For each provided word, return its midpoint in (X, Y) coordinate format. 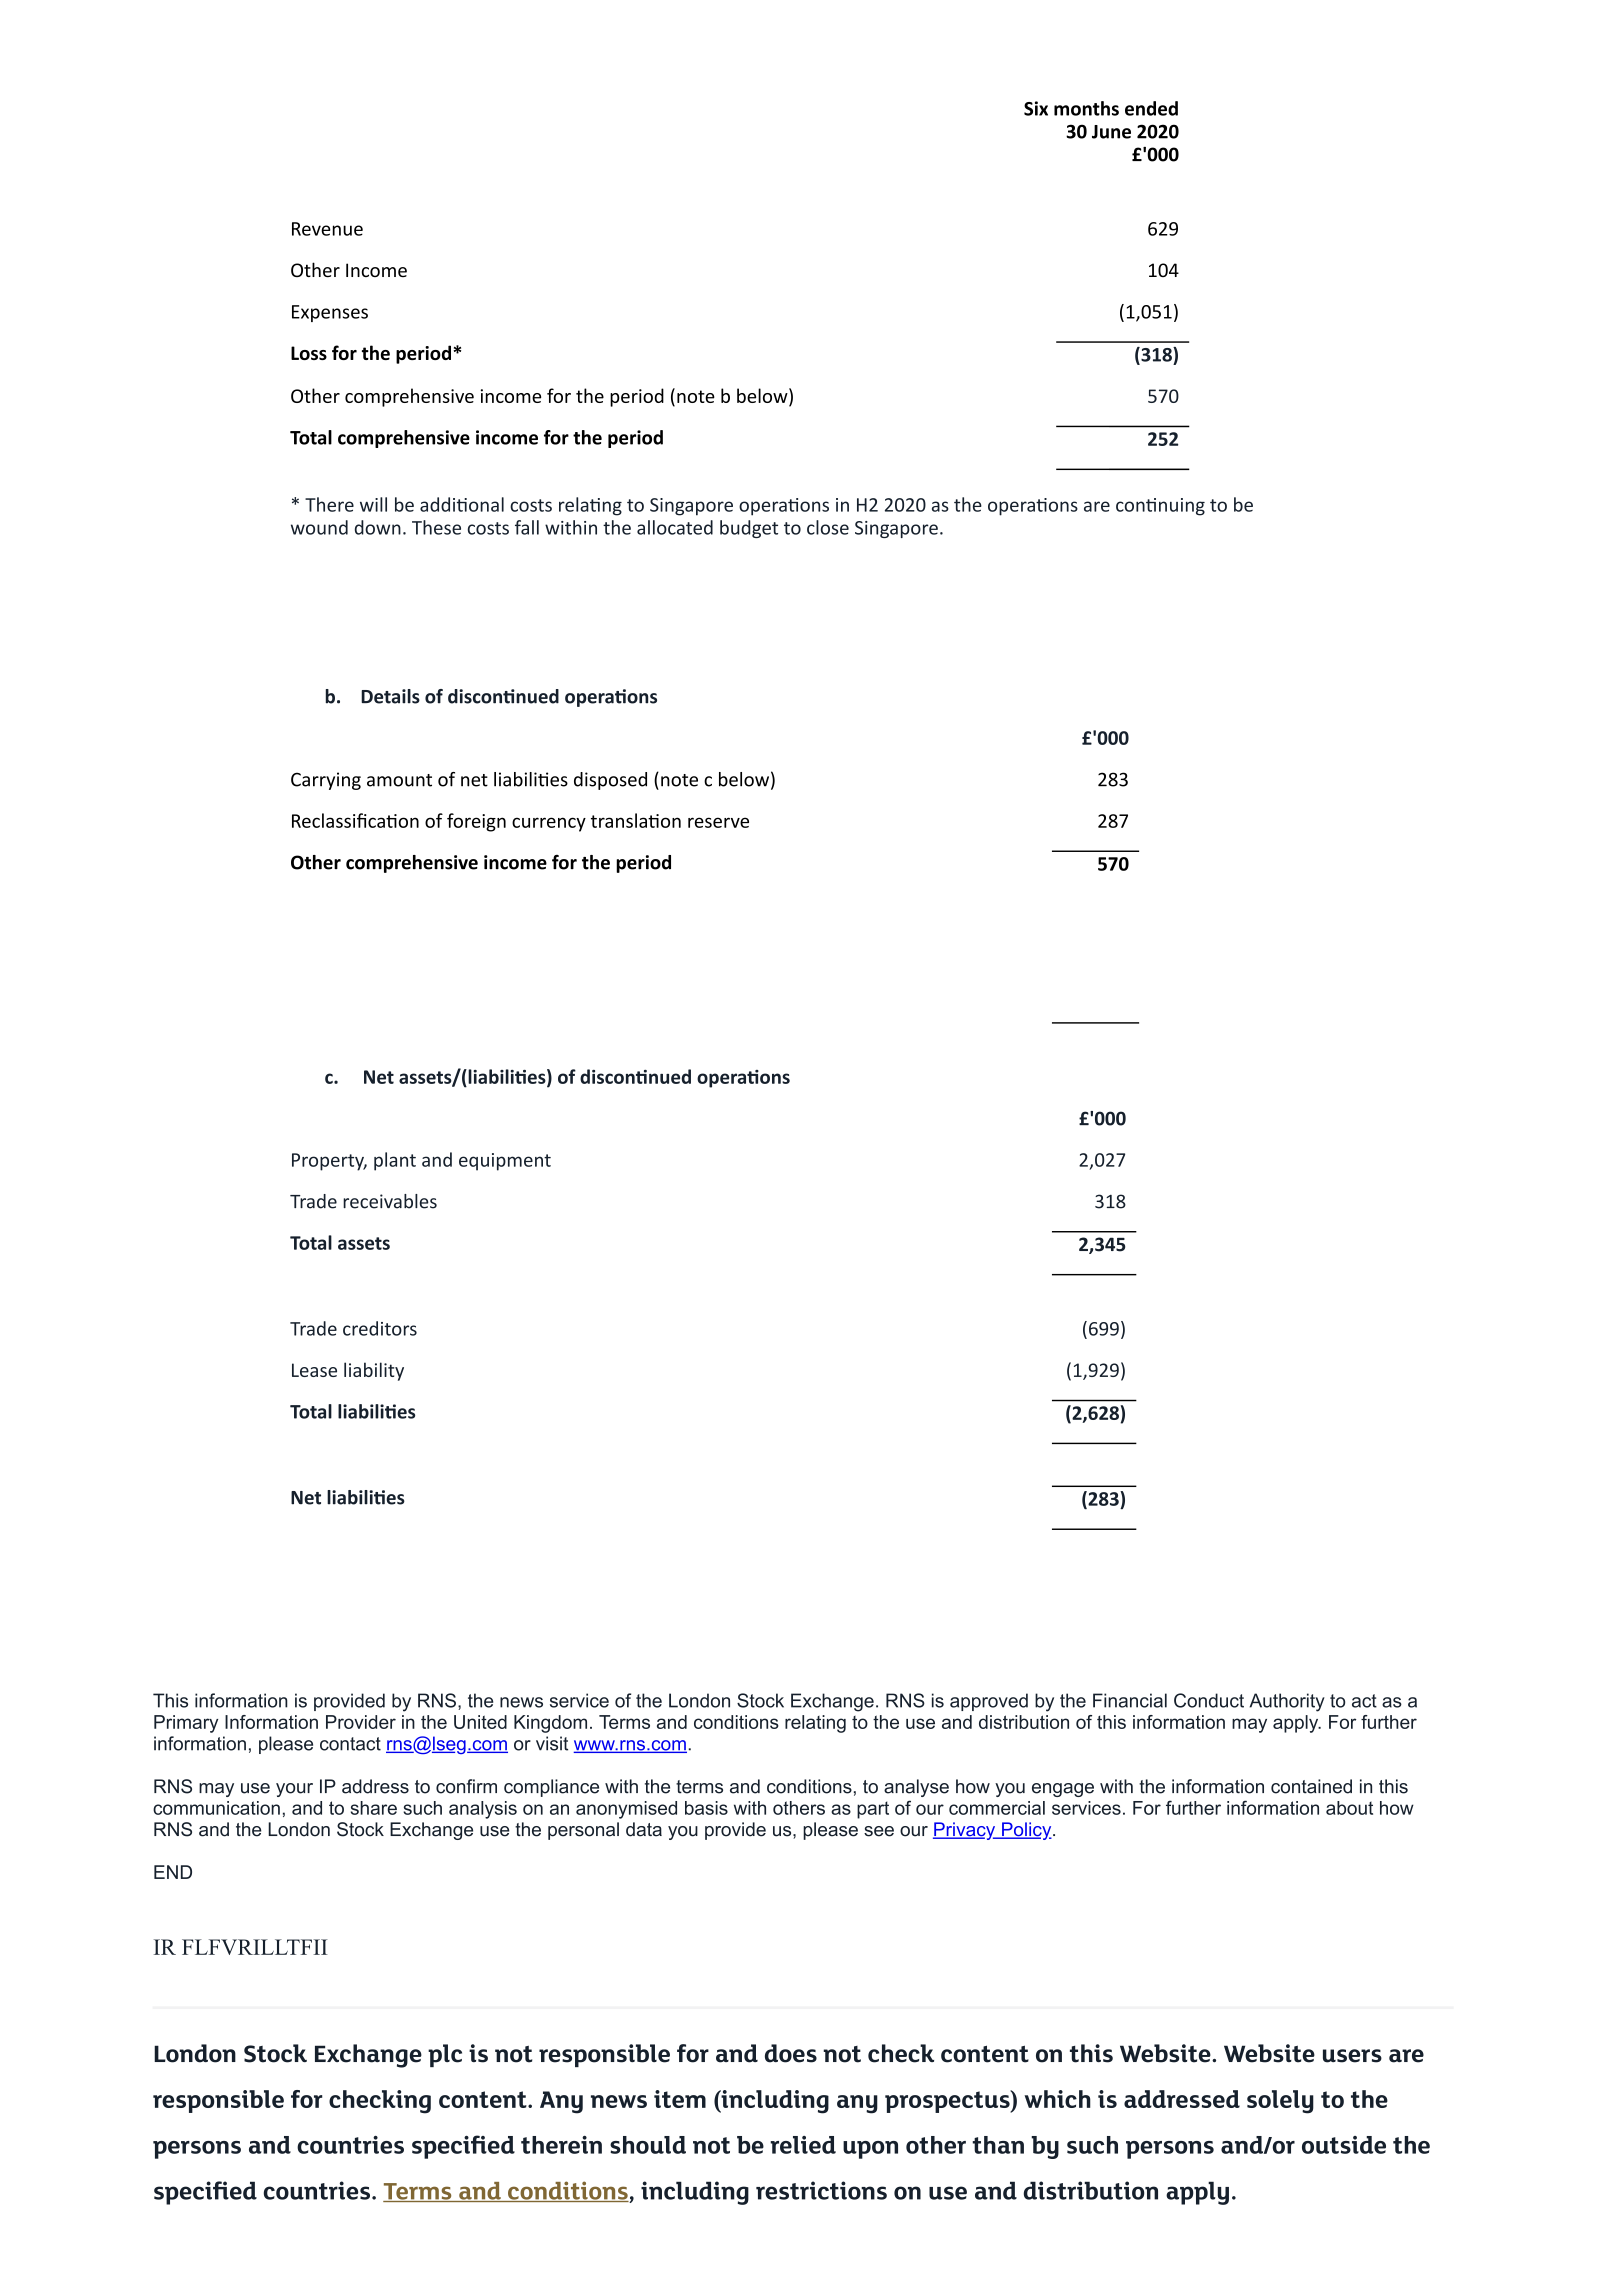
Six (1036, 108)
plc (445, 2055)
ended (1151, 108)
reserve (718, 822)
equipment (505, 1162)
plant (395, 1161)
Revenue (327, 229)
